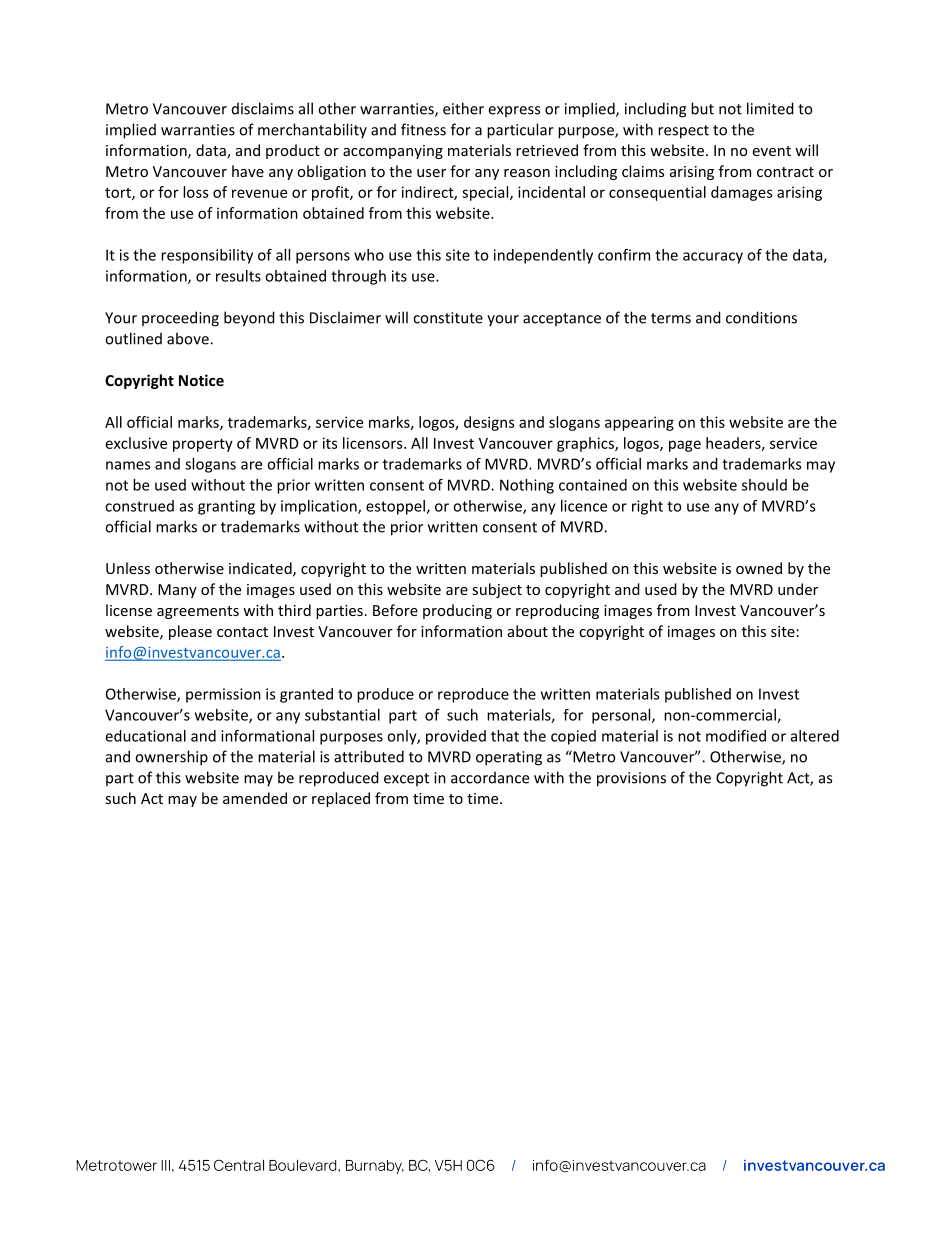  I want to click on accordance, so click(490, 777).
